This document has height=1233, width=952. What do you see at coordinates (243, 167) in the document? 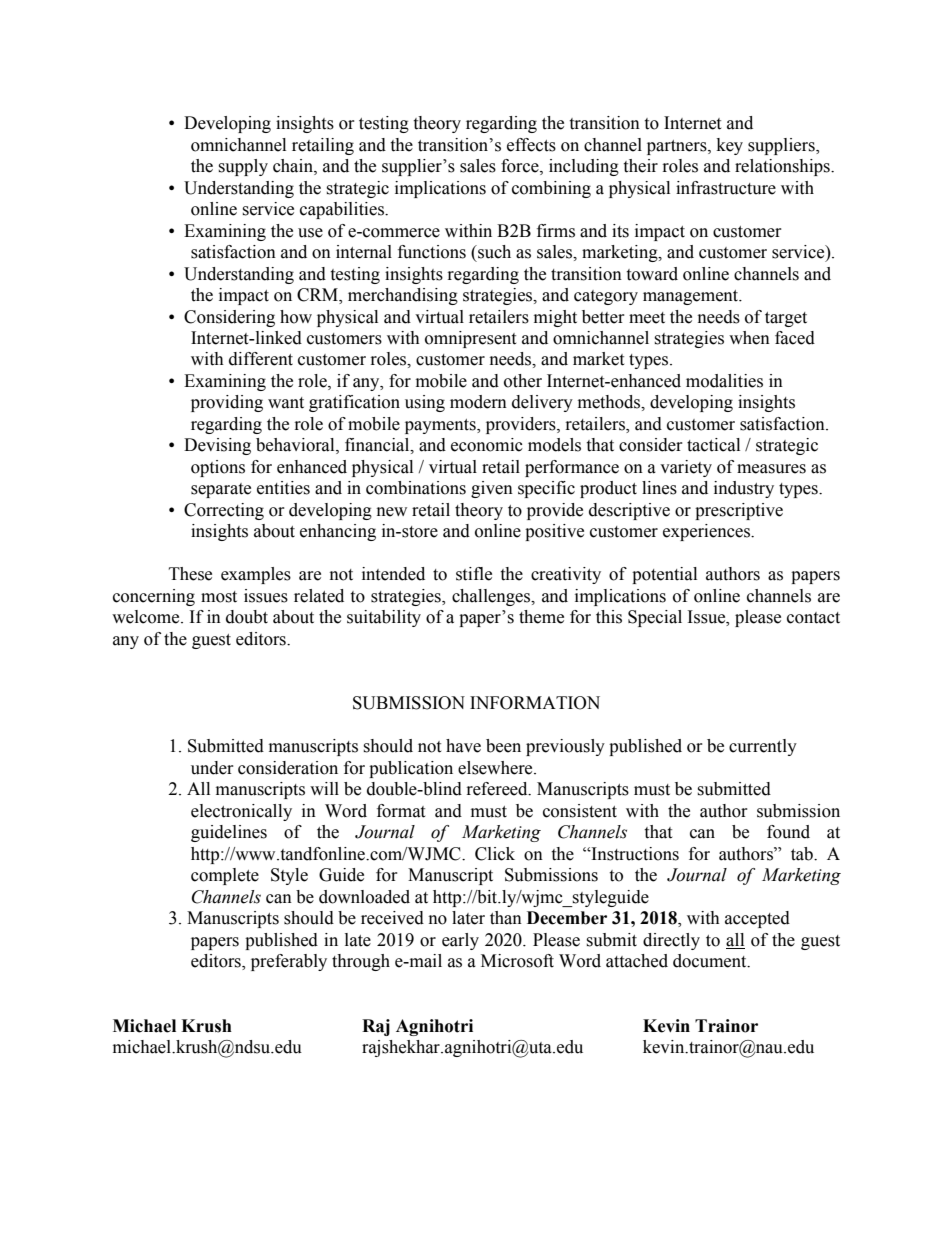
I see `supply` at bounding box center [243, 167].
